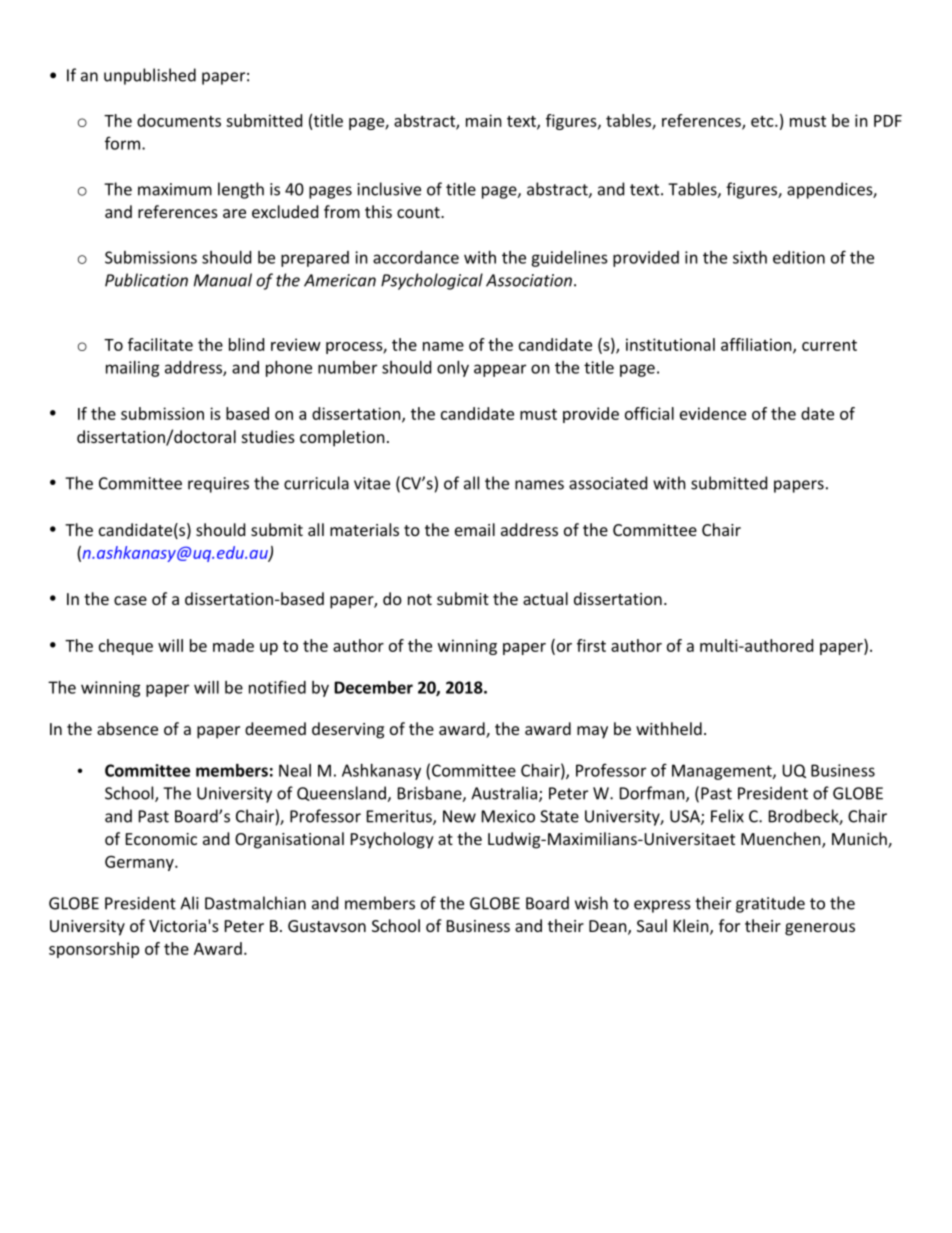 This screenshot has height=1233, width=952. Describe the element at coordinates (608, 483) in the screenshot. I see `associated` at that location.
